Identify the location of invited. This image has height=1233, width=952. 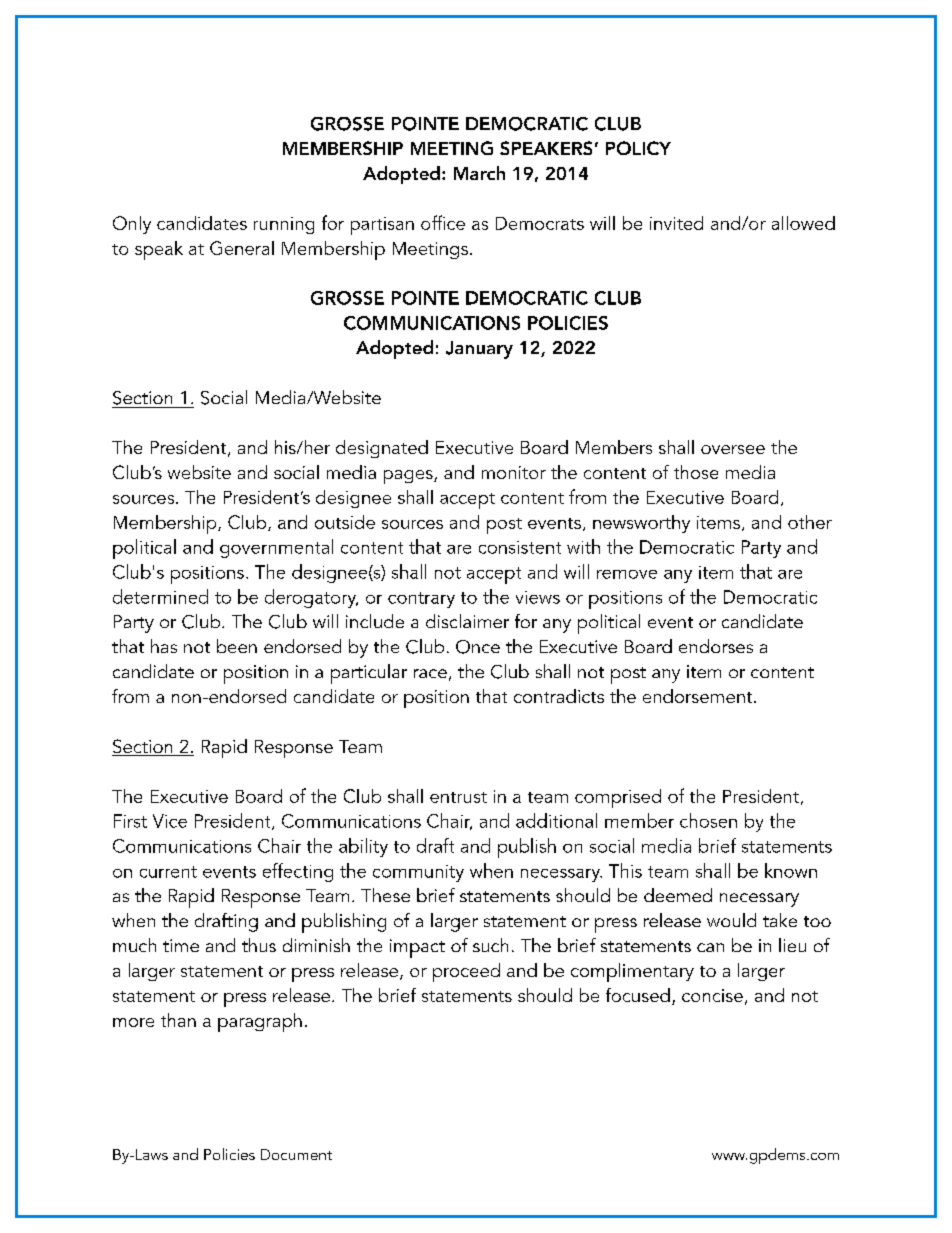
(676, 223).
